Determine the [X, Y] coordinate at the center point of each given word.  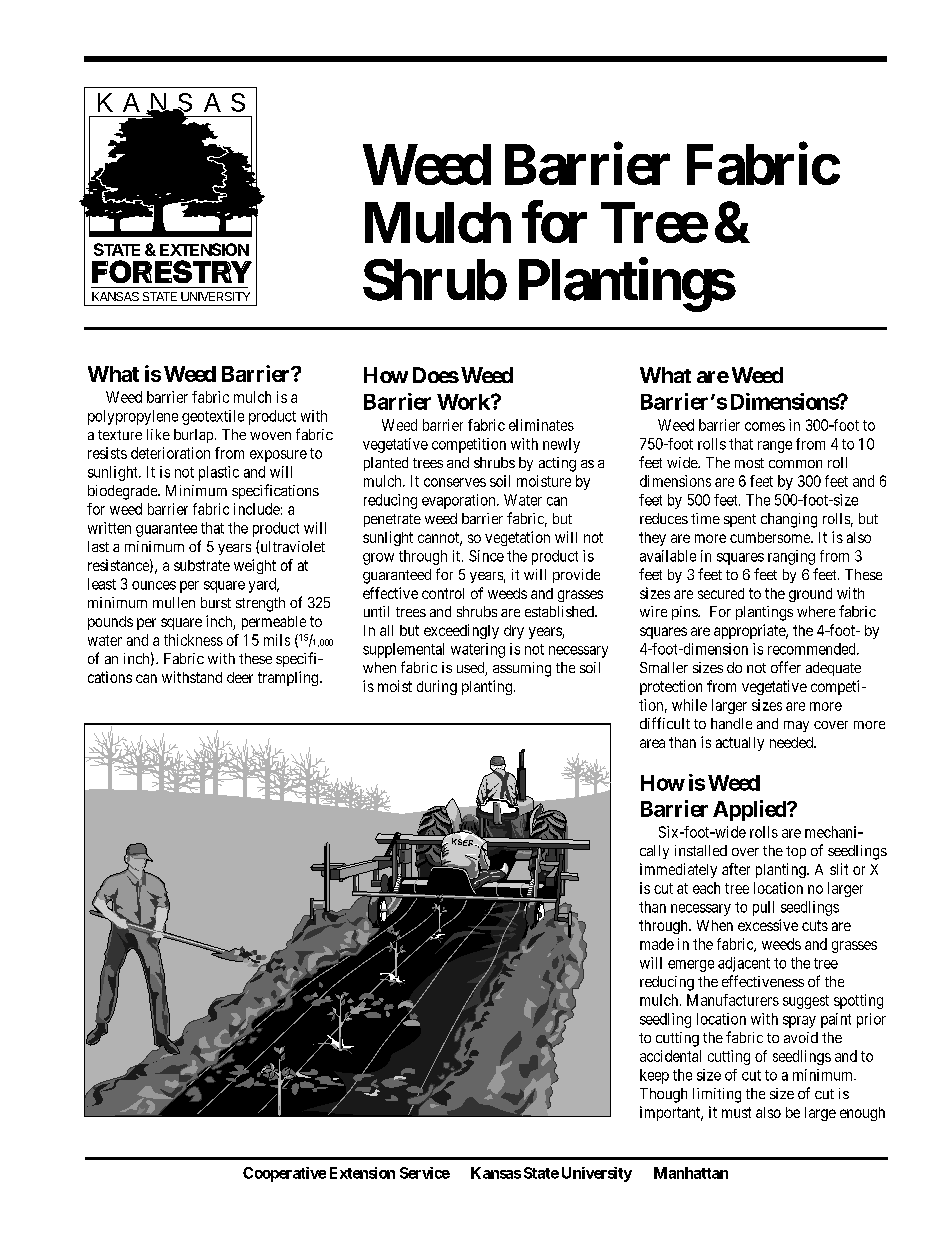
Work [464, 402]
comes [765, 426]
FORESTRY [172, 271]
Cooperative [284, 1174]
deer [240, 677]
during [437, 687]
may [796, 726]
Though [663, 1095]
